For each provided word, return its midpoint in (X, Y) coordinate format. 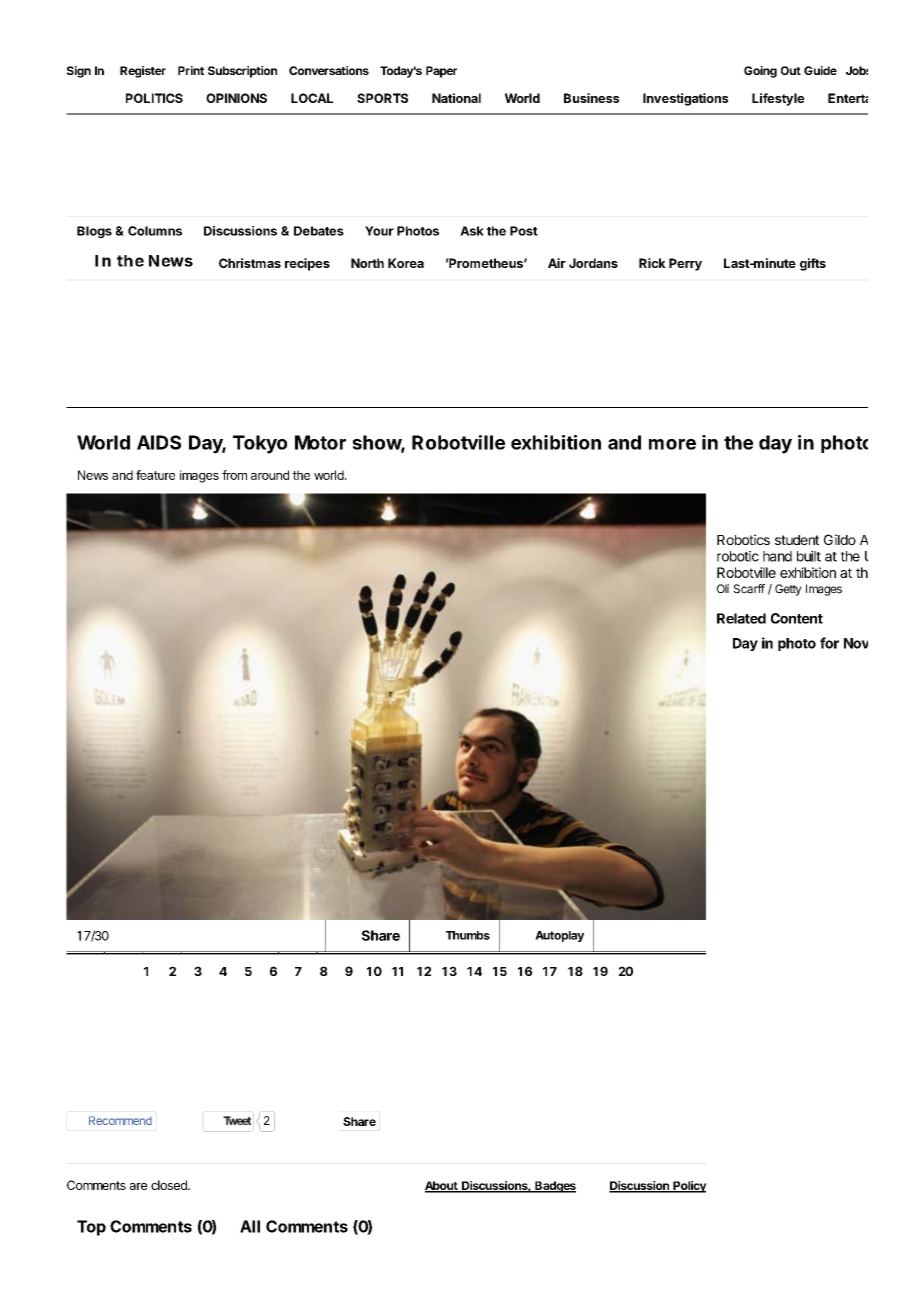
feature (155, 475)
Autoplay (559, 936)
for (829, 643)
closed (170, 1185)
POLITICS (154, 98)
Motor (320, 442)
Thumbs (468, 935)
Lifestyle (778, 99)
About (442, 1186)
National (456, 98)
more (672, 444)
